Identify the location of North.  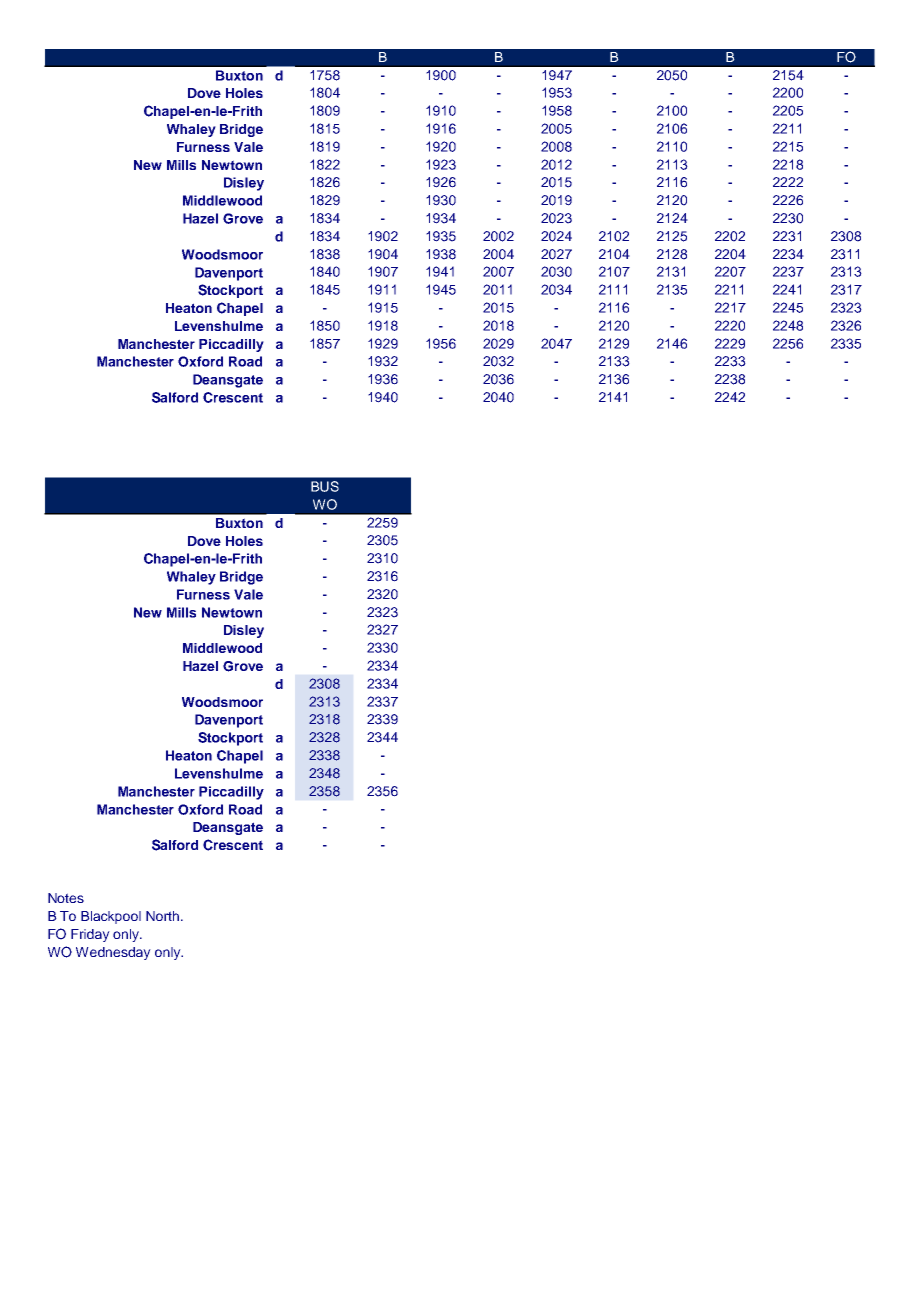
(162, 916).
